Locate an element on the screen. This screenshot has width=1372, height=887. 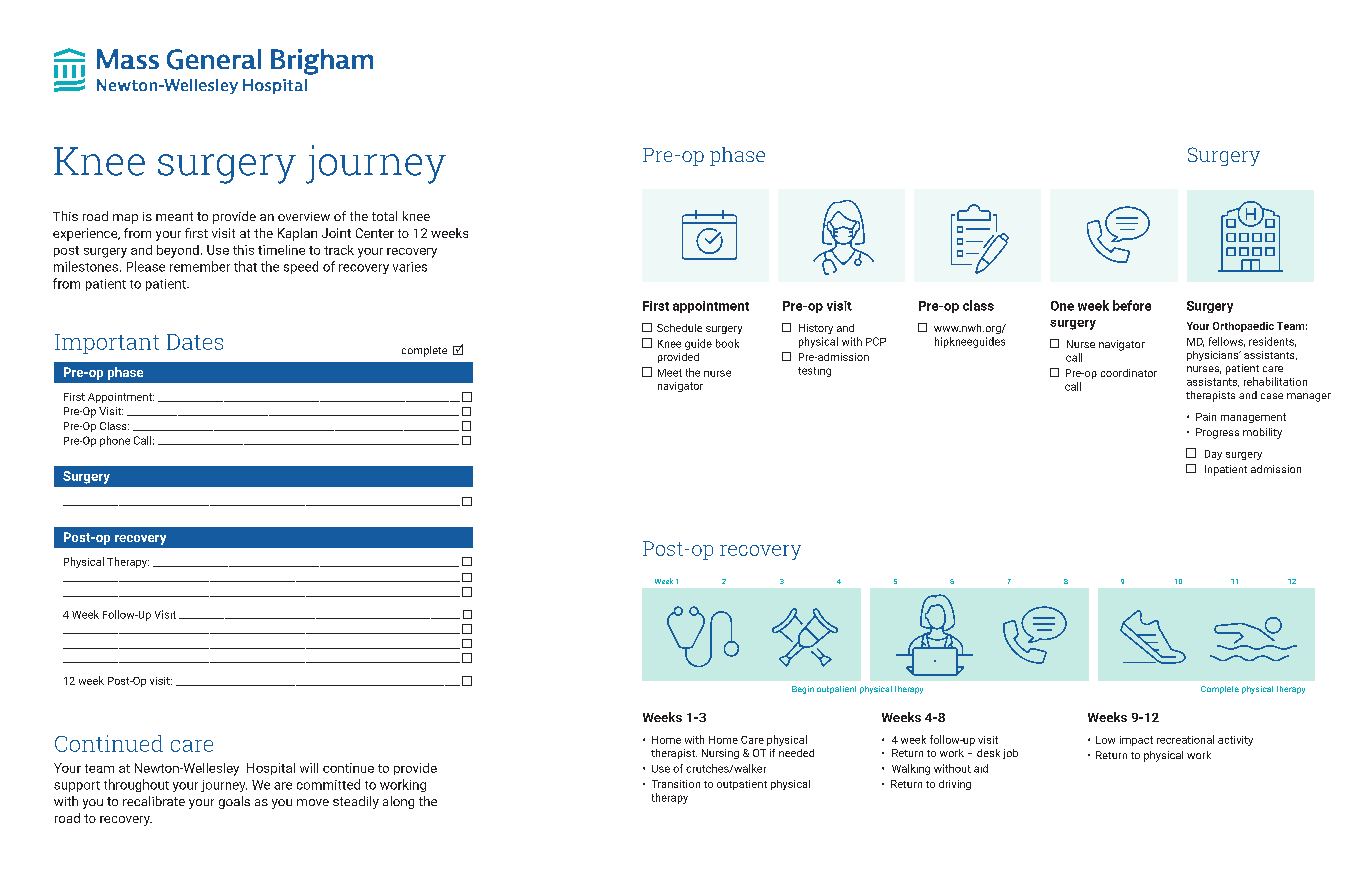
varies is located at coordinates (410, 267).
